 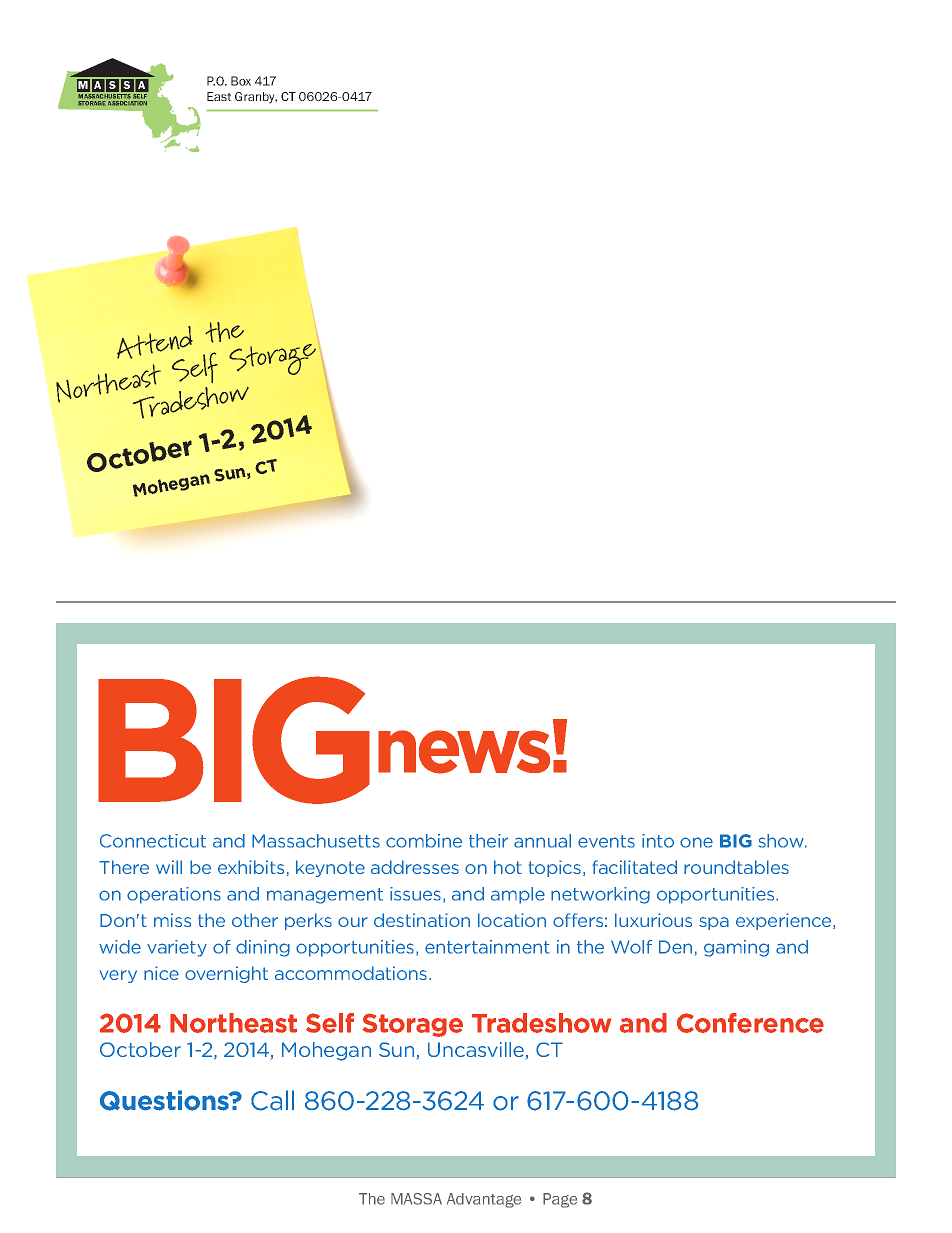 I want to click on Box, so click(x=241, y=81).
